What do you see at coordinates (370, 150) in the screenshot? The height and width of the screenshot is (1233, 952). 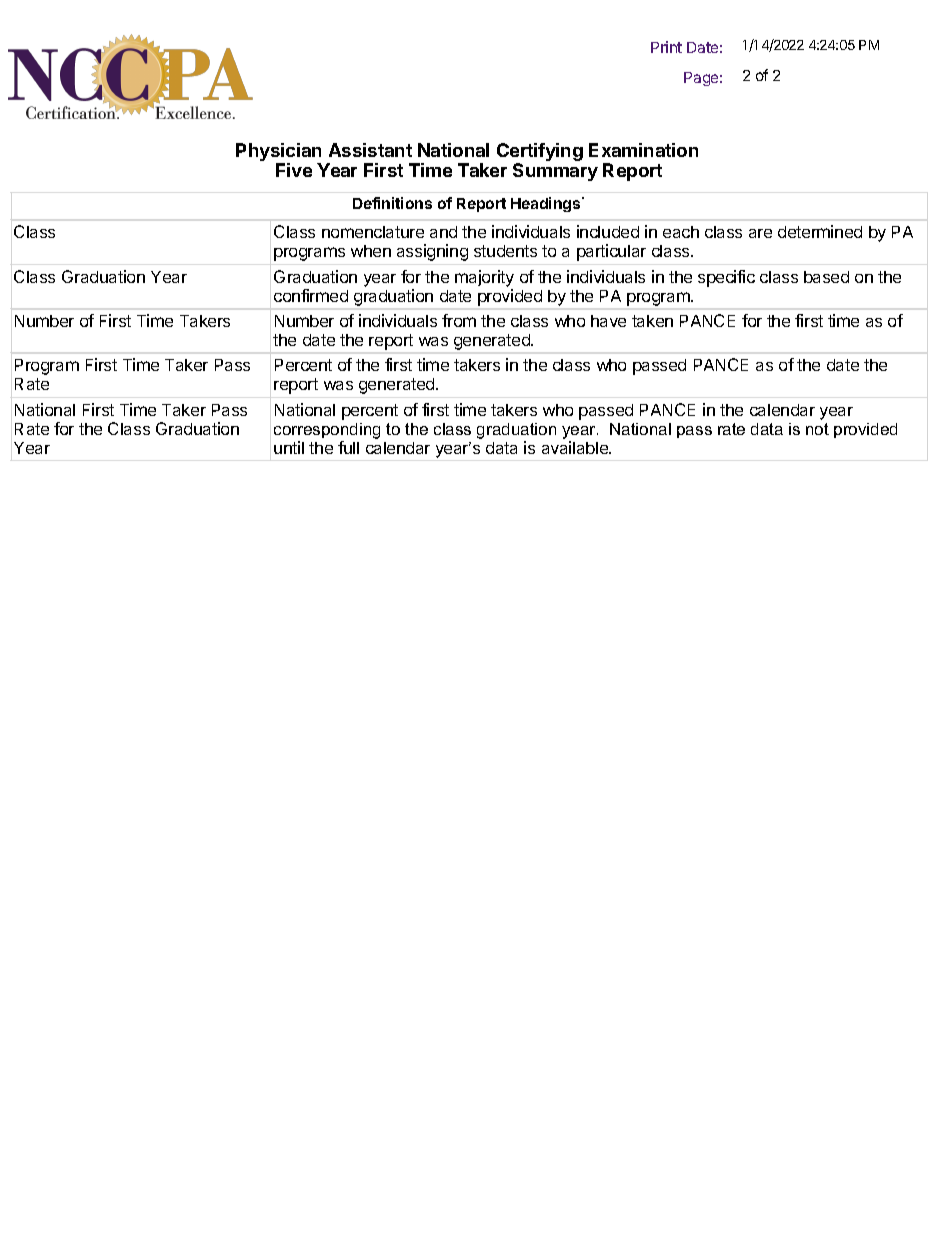 I see `Assistant` at bounding box center [370, 150].
